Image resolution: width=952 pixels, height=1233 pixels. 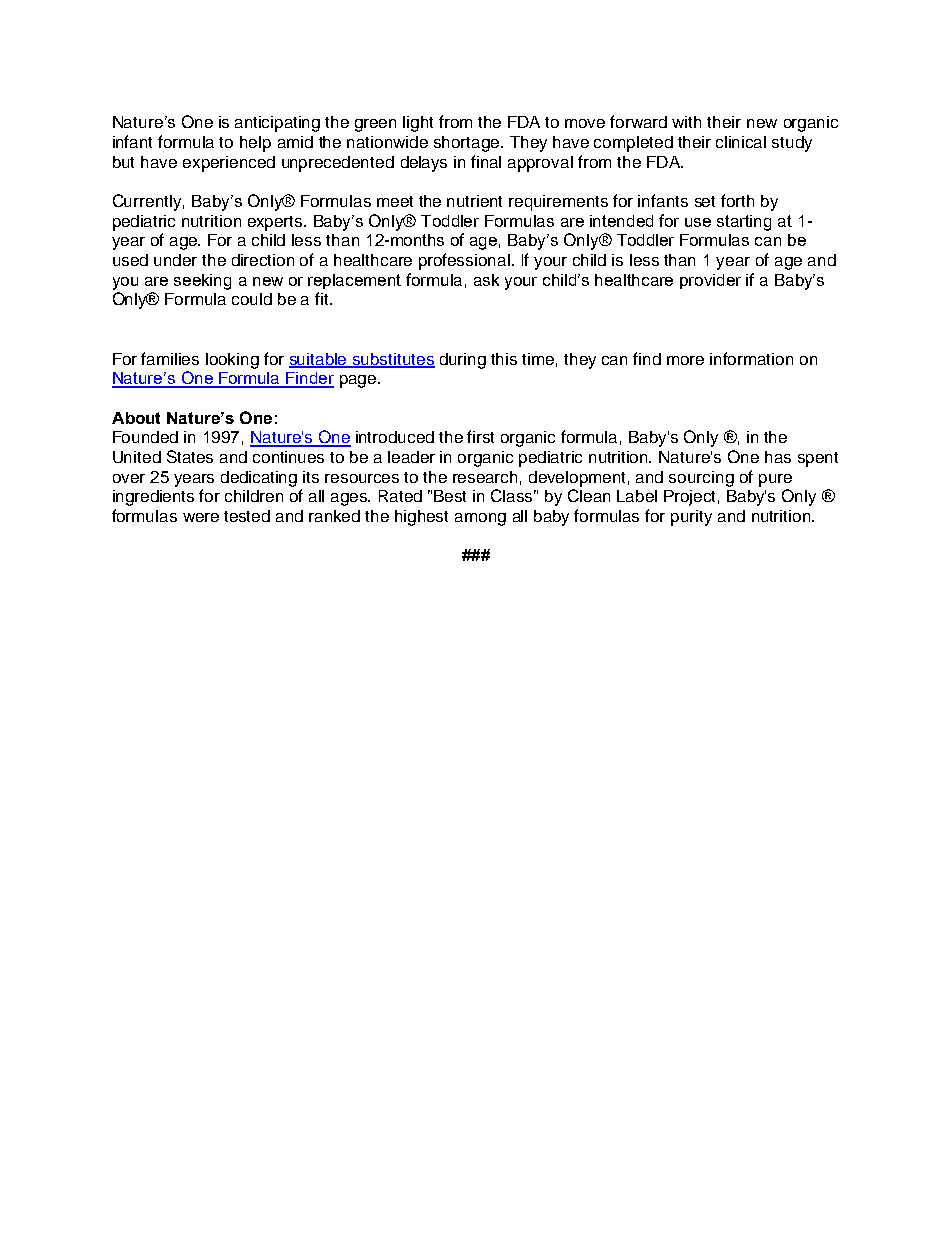 What do you see at coordinates (232, 361) in the page?
I see `looking` at bounding box center [232, 361].
